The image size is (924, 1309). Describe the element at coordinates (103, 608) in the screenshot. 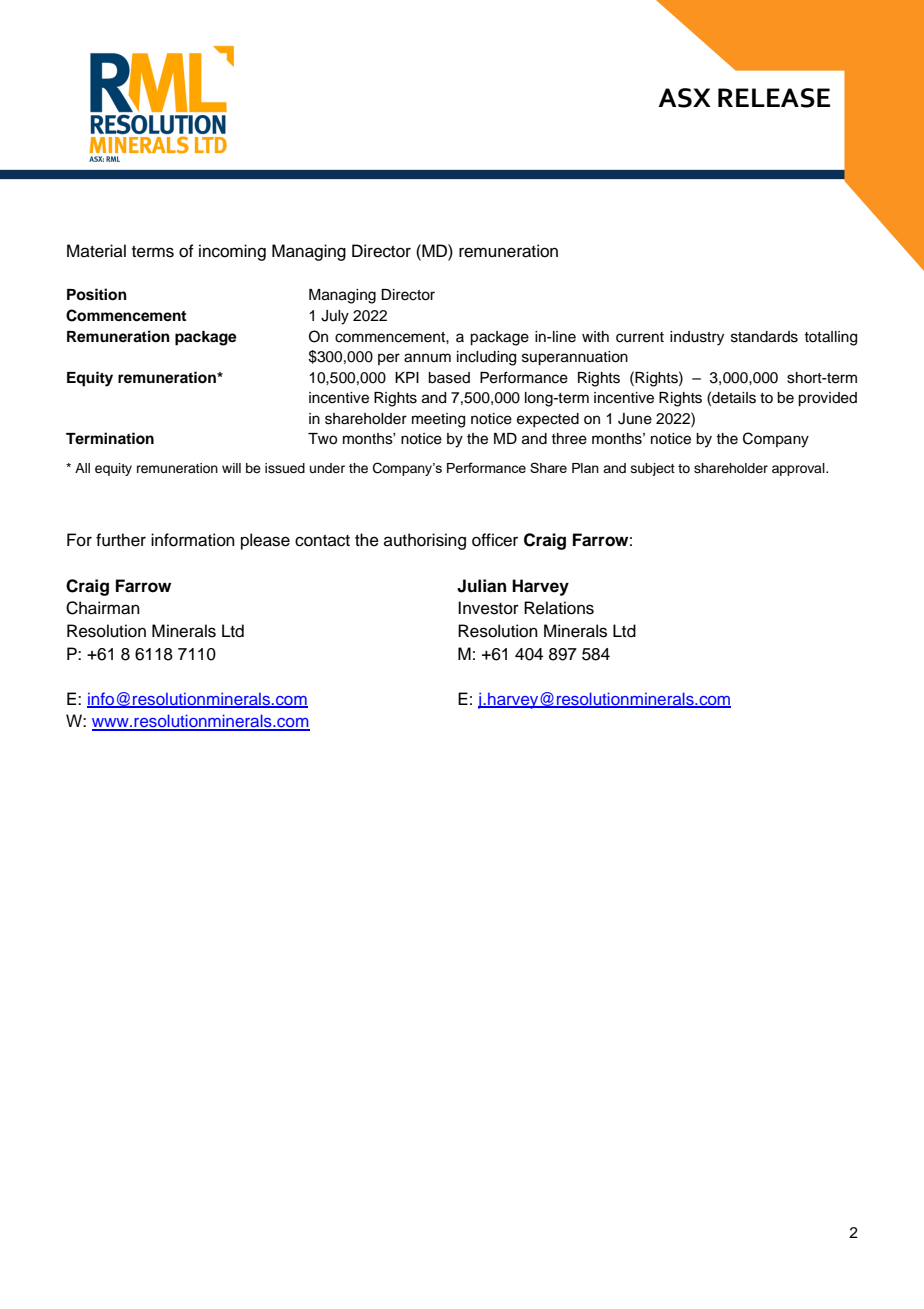

I see `Chairman` at that location.
